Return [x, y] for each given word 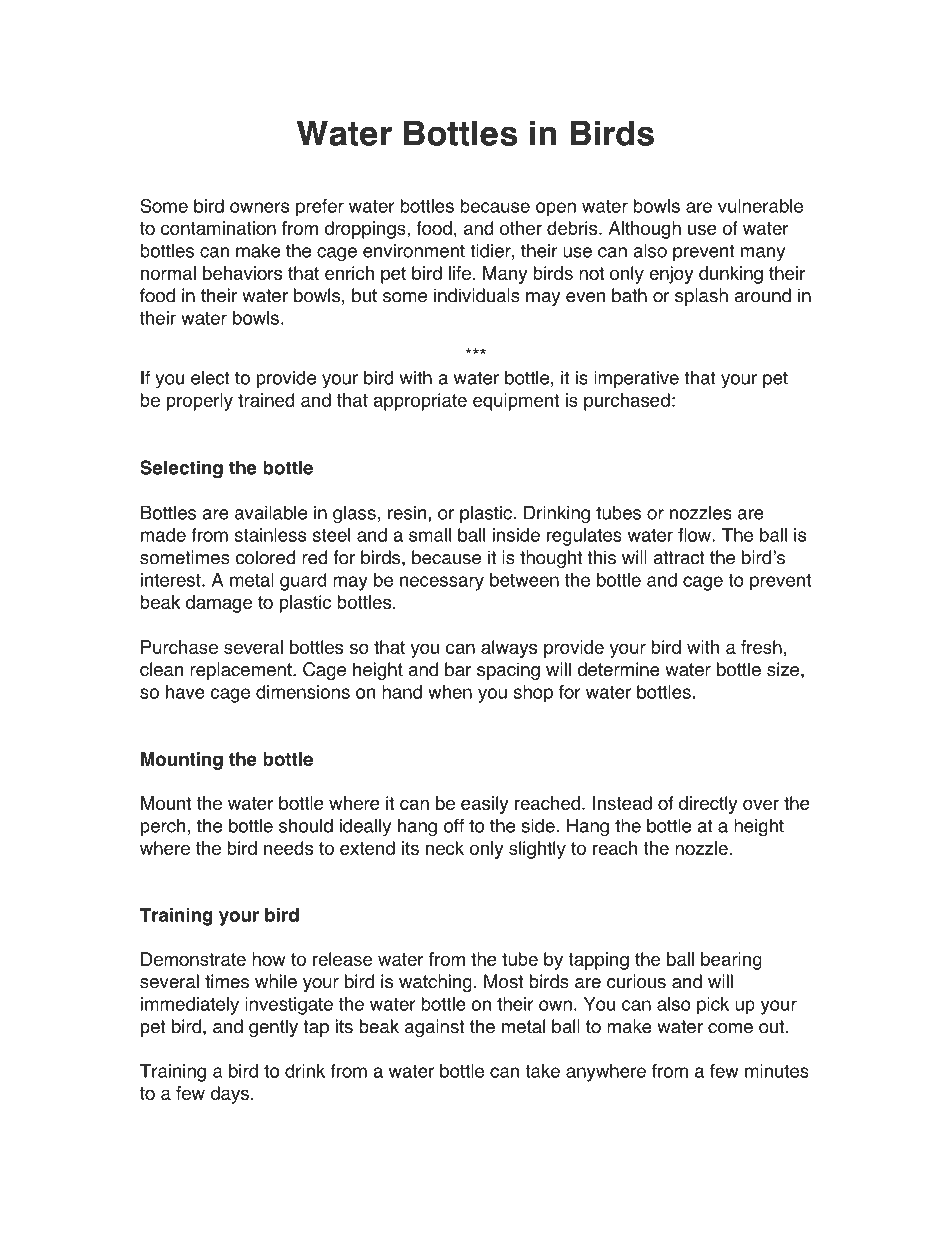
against [435, 1028]
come [730, 1028]
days [229, 1095]
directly [708, 805]
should [306, 825]
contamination [218, 228]
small [430, 535]
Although [644, 230]
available [271, 513]
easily [484, 805]
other [521, 228]
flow [694, 535]
